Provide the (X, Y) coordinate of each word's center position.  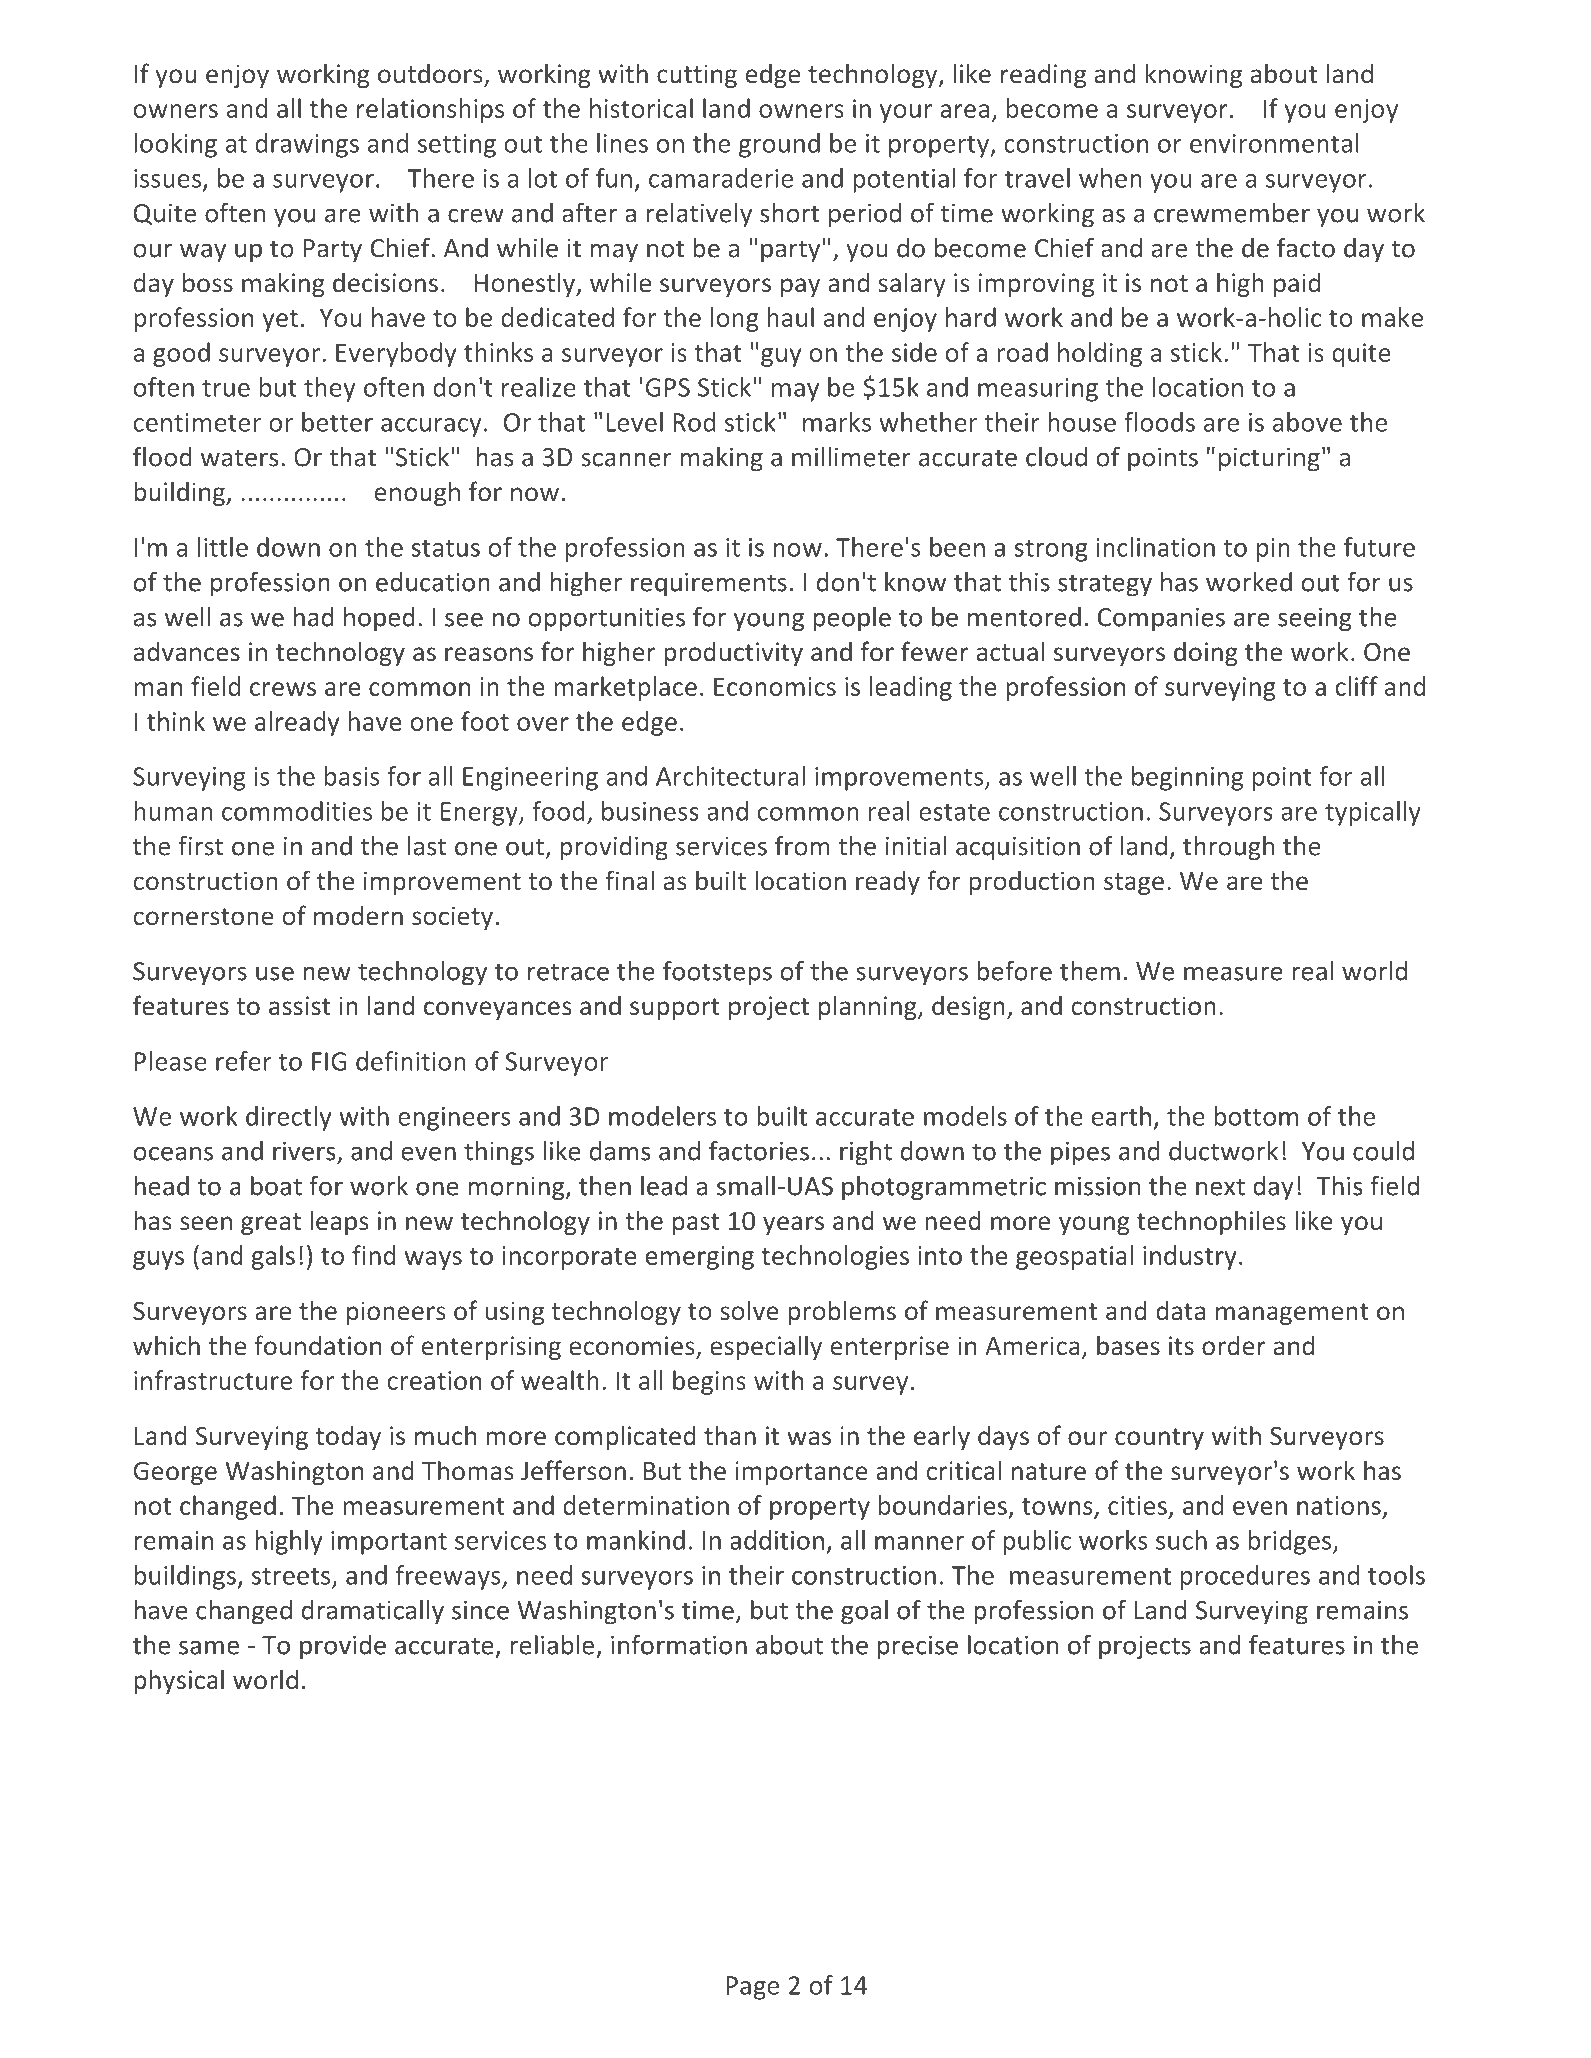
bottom (1256, 1116)
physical (179, 1681)
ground (779, 145)
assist (300, 1005)
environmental (1274, 143)
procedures (1245, 1577)
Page (752, 1988)
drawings (307, 145)
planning (869, 1007)
